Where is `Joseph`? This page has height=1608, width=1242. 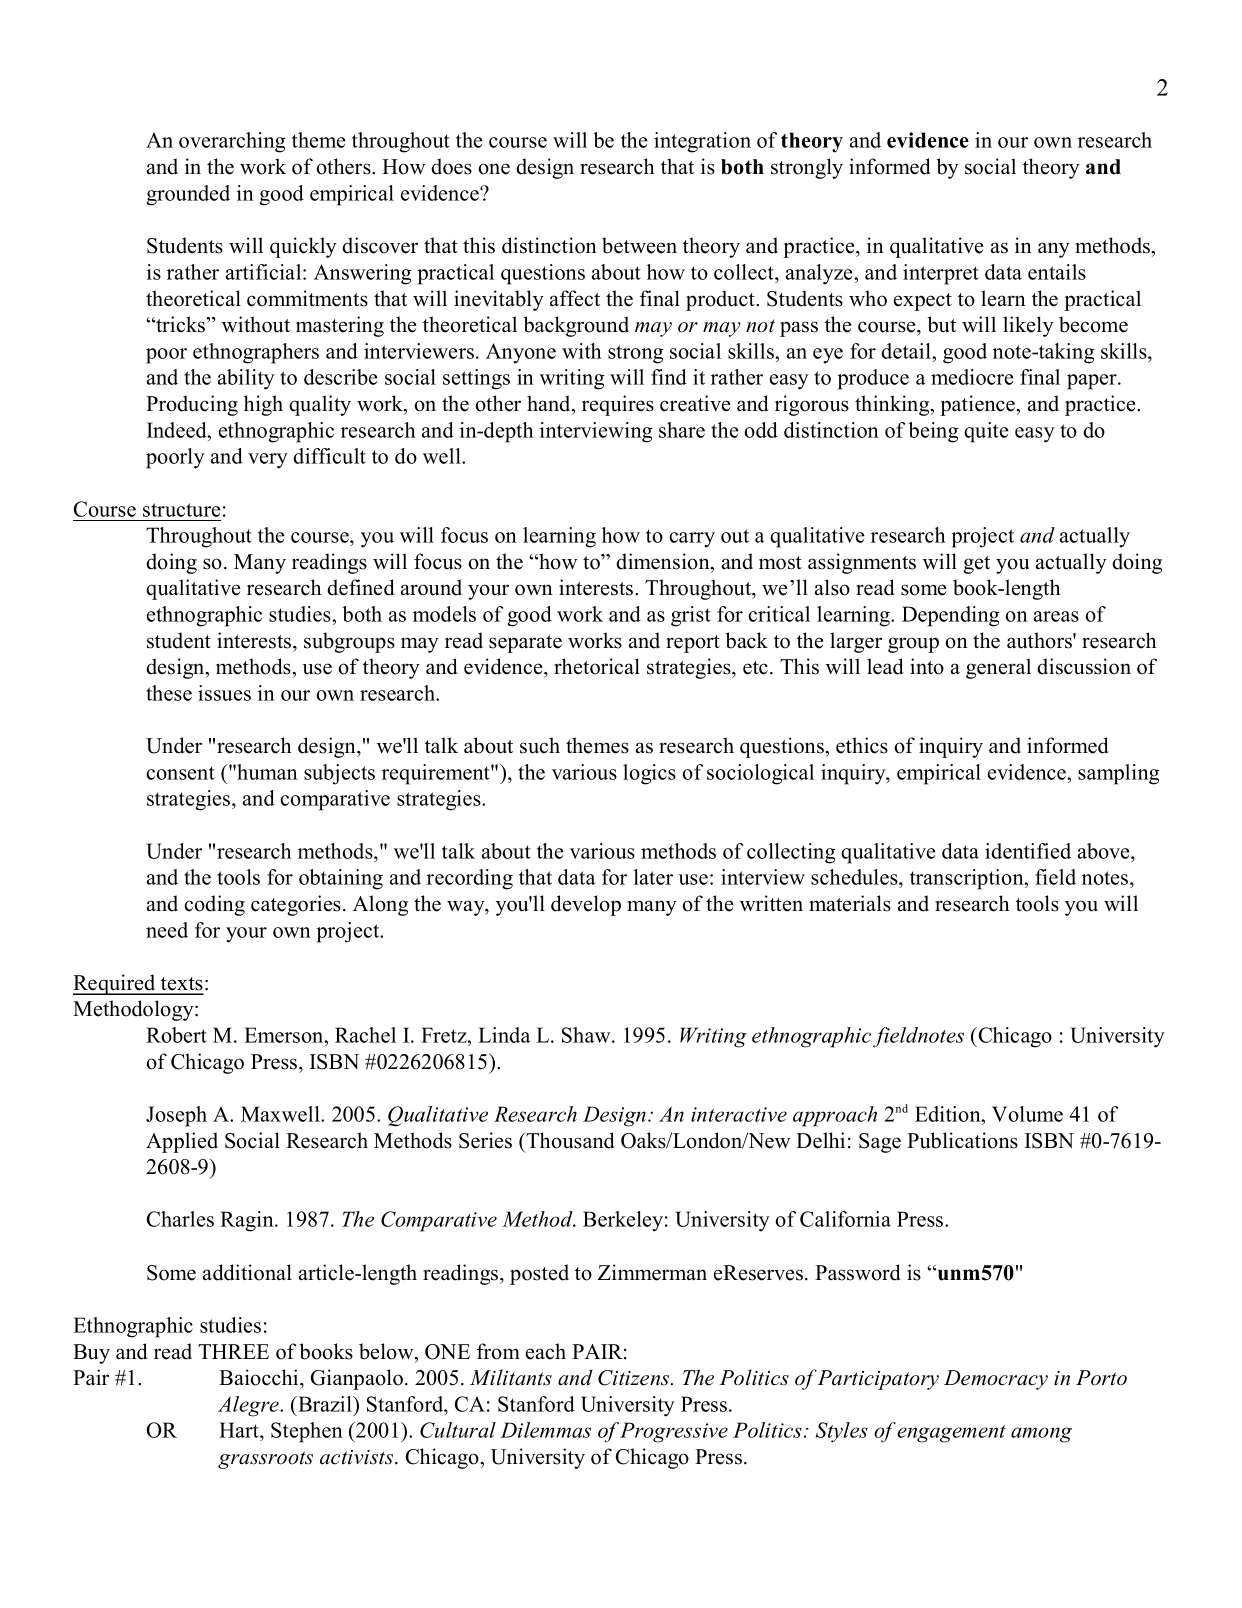
Joseph is located at coordinates (176, 1116).
